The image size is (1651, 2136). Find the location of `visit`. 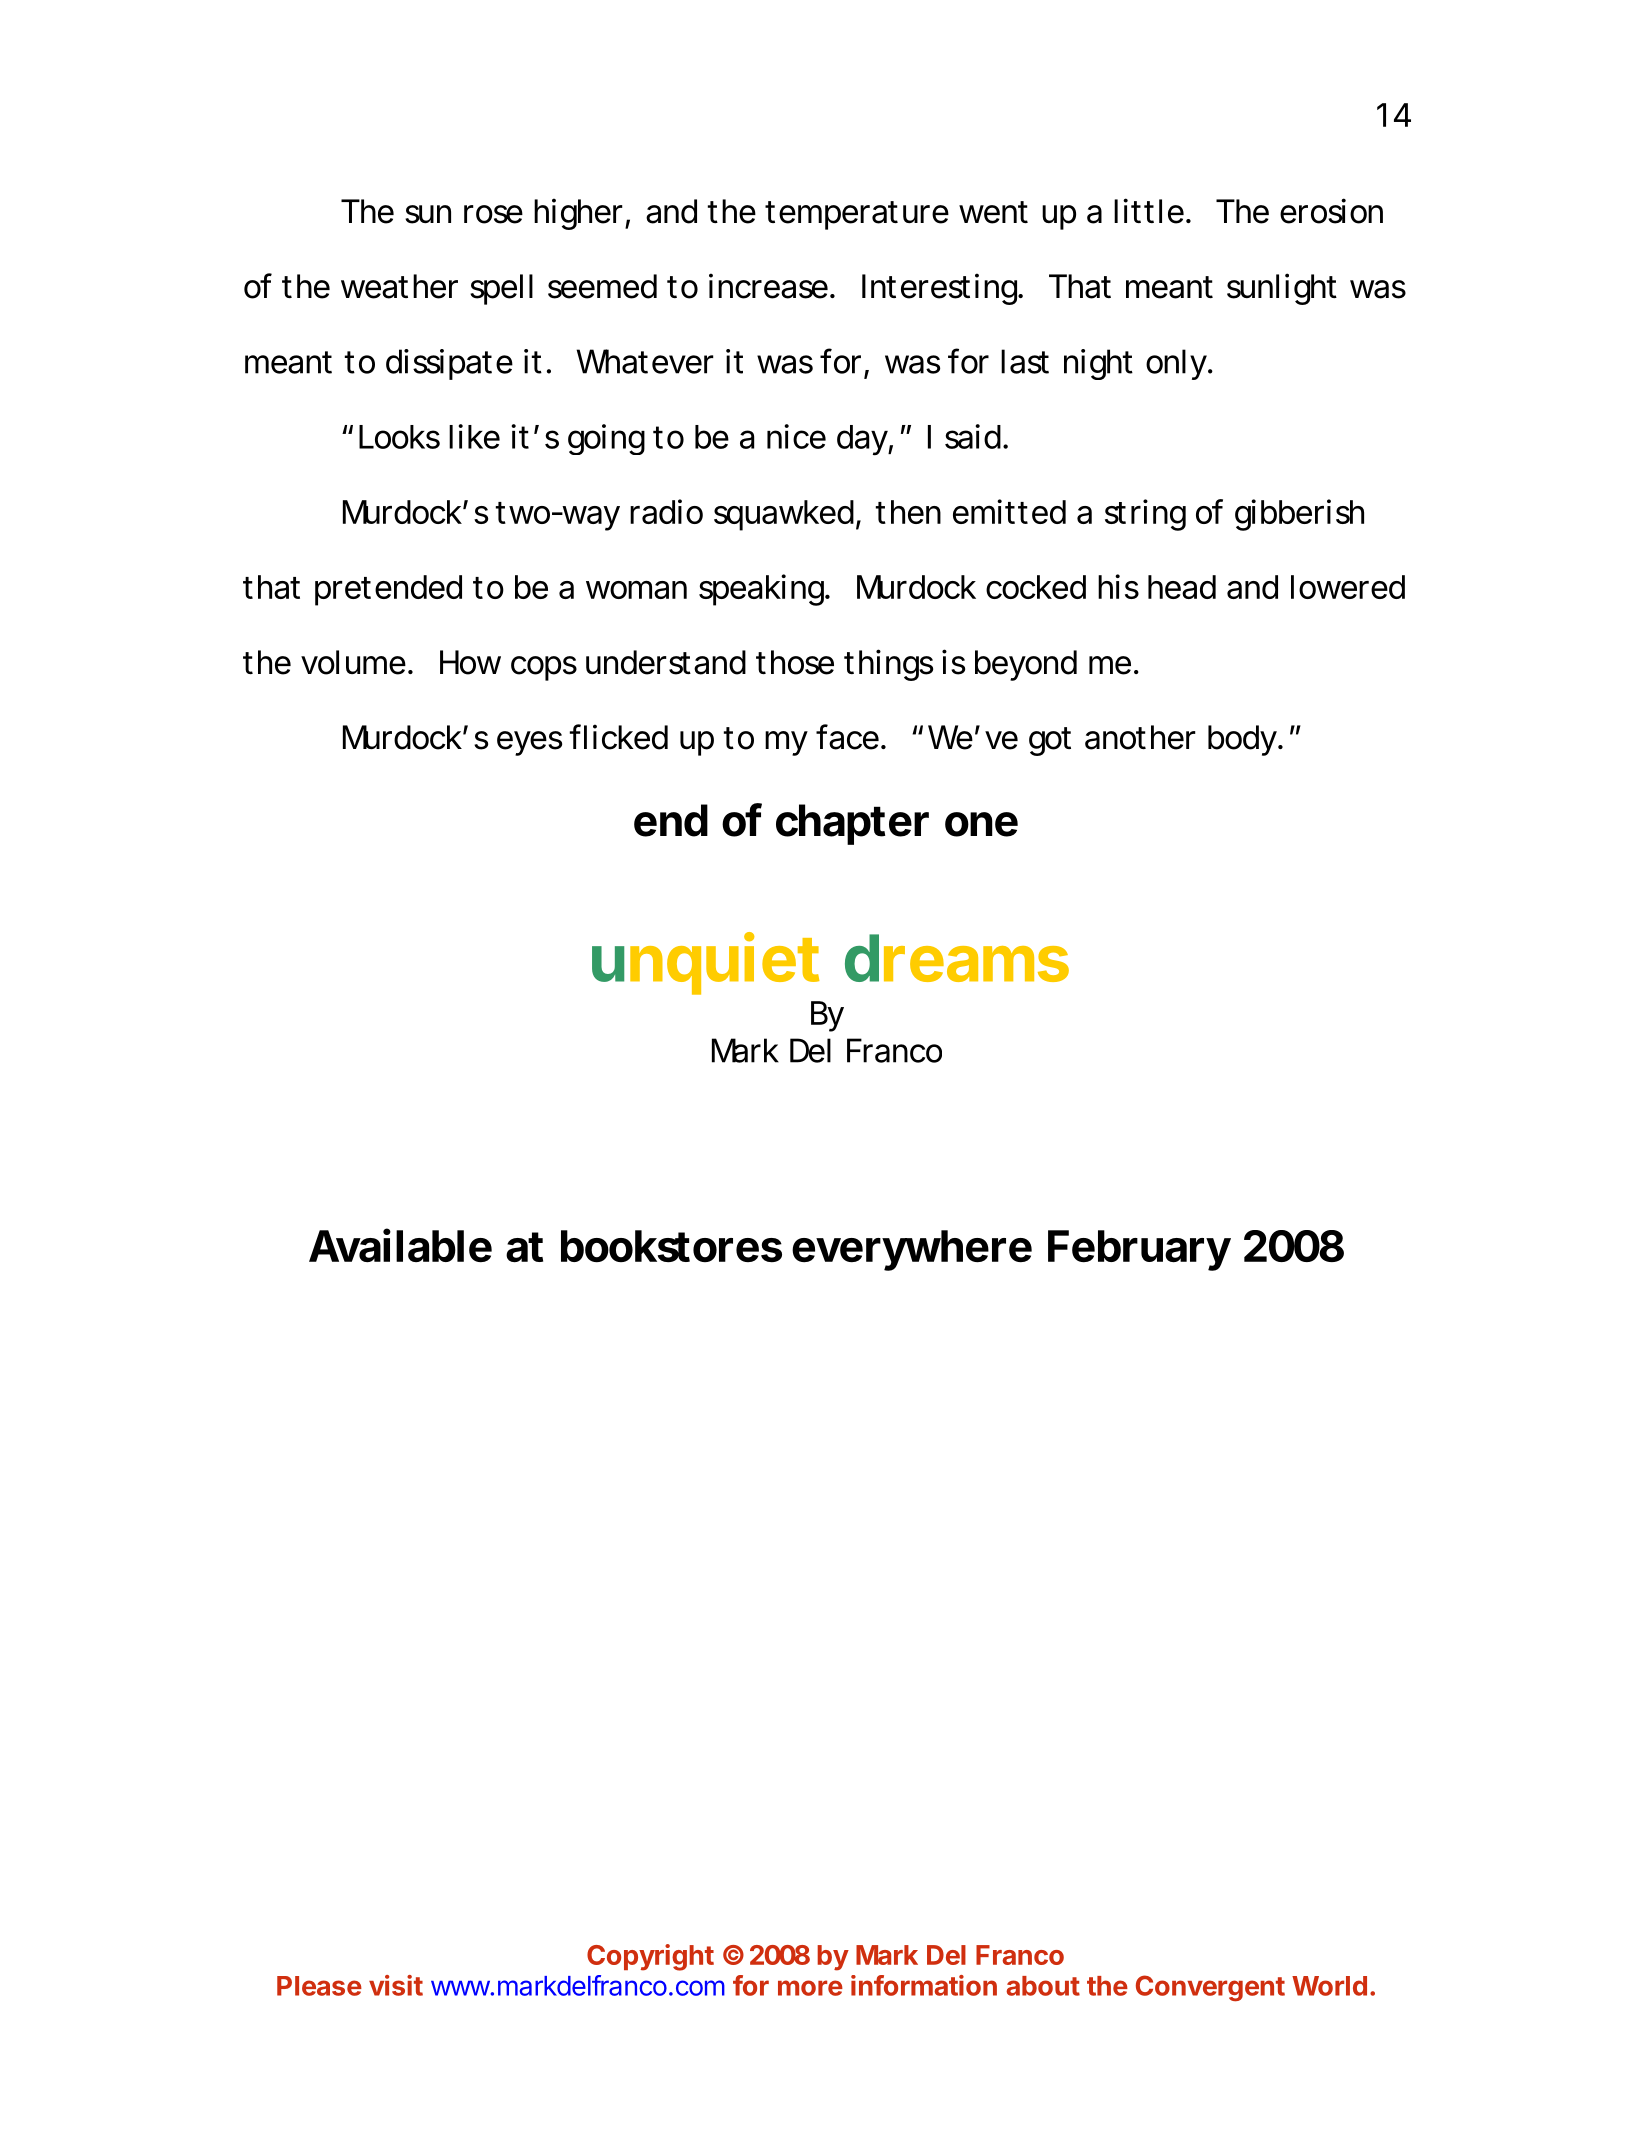

visit is located at coordinates (396, 1985).
